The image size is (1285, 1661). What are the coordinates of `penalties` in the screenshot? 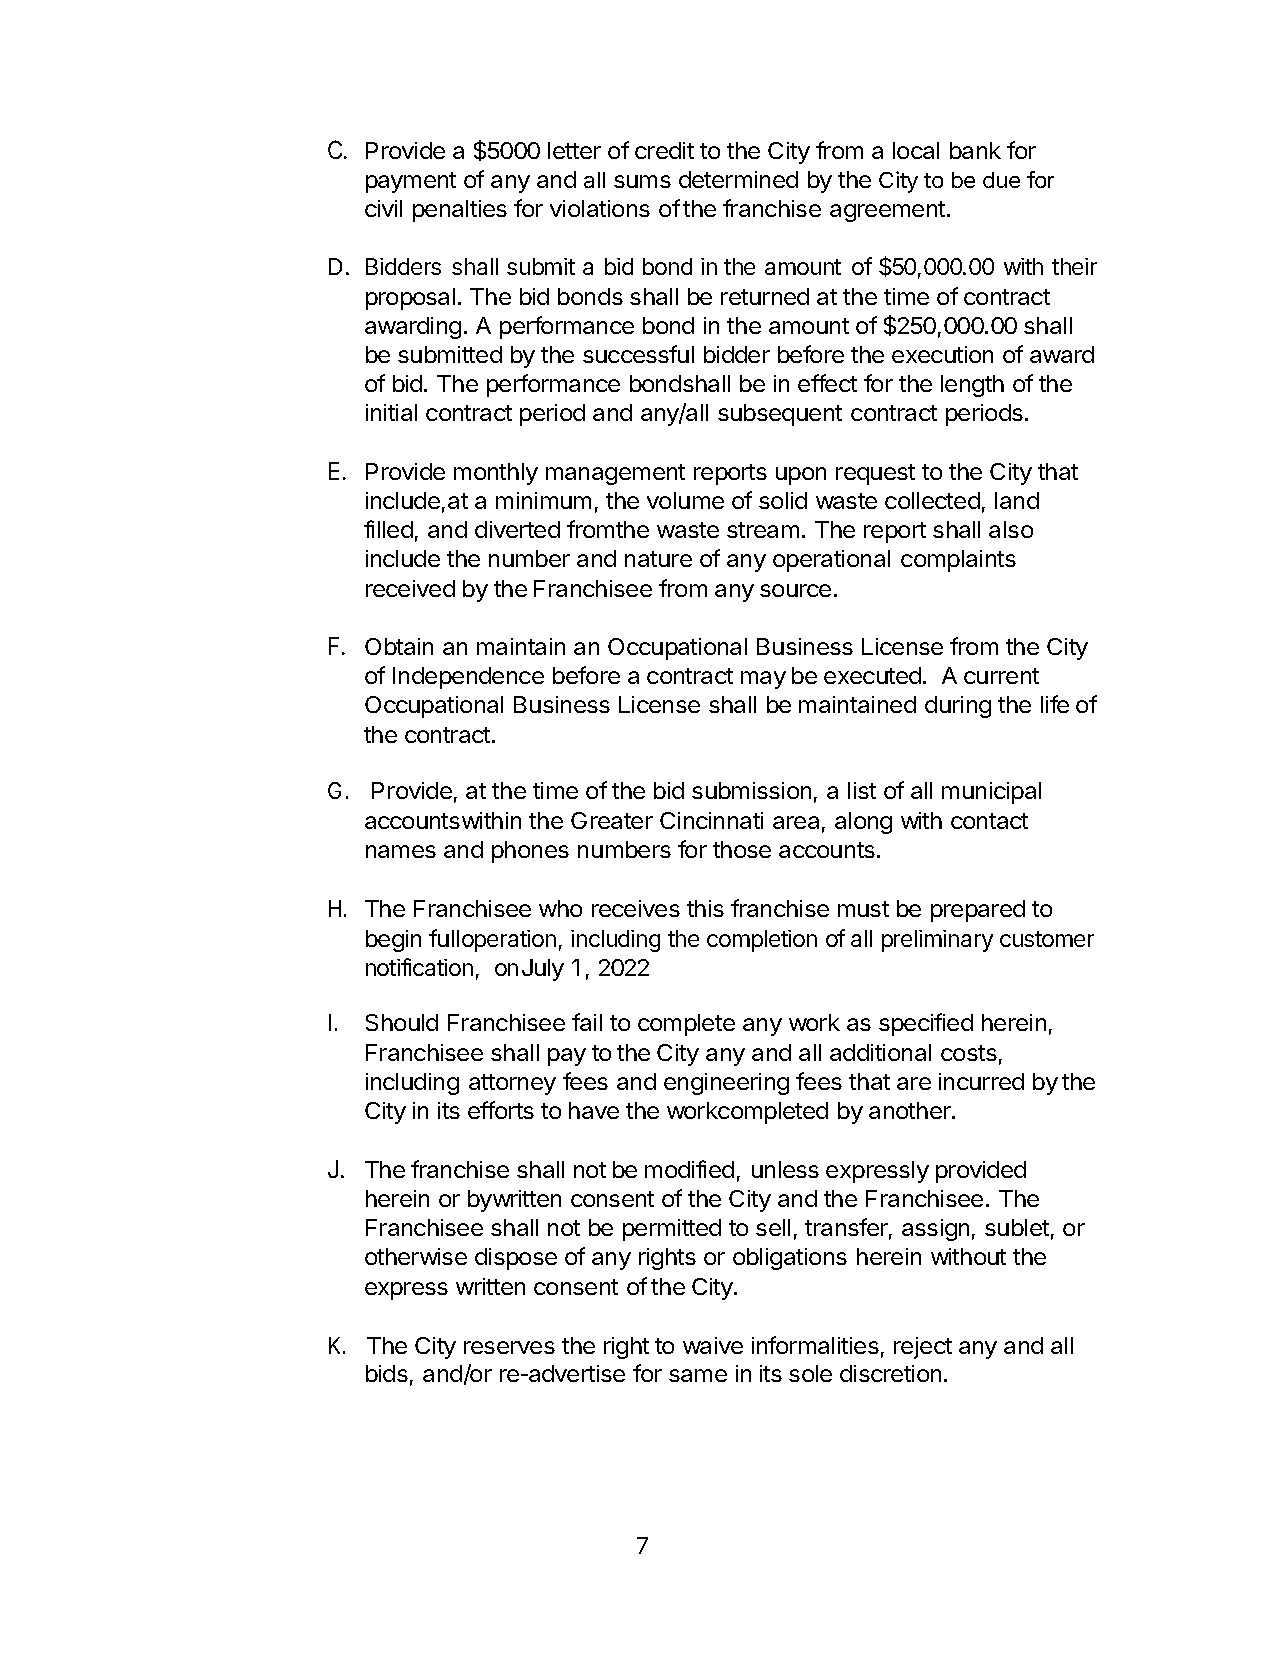 It's located at (460, 211).
